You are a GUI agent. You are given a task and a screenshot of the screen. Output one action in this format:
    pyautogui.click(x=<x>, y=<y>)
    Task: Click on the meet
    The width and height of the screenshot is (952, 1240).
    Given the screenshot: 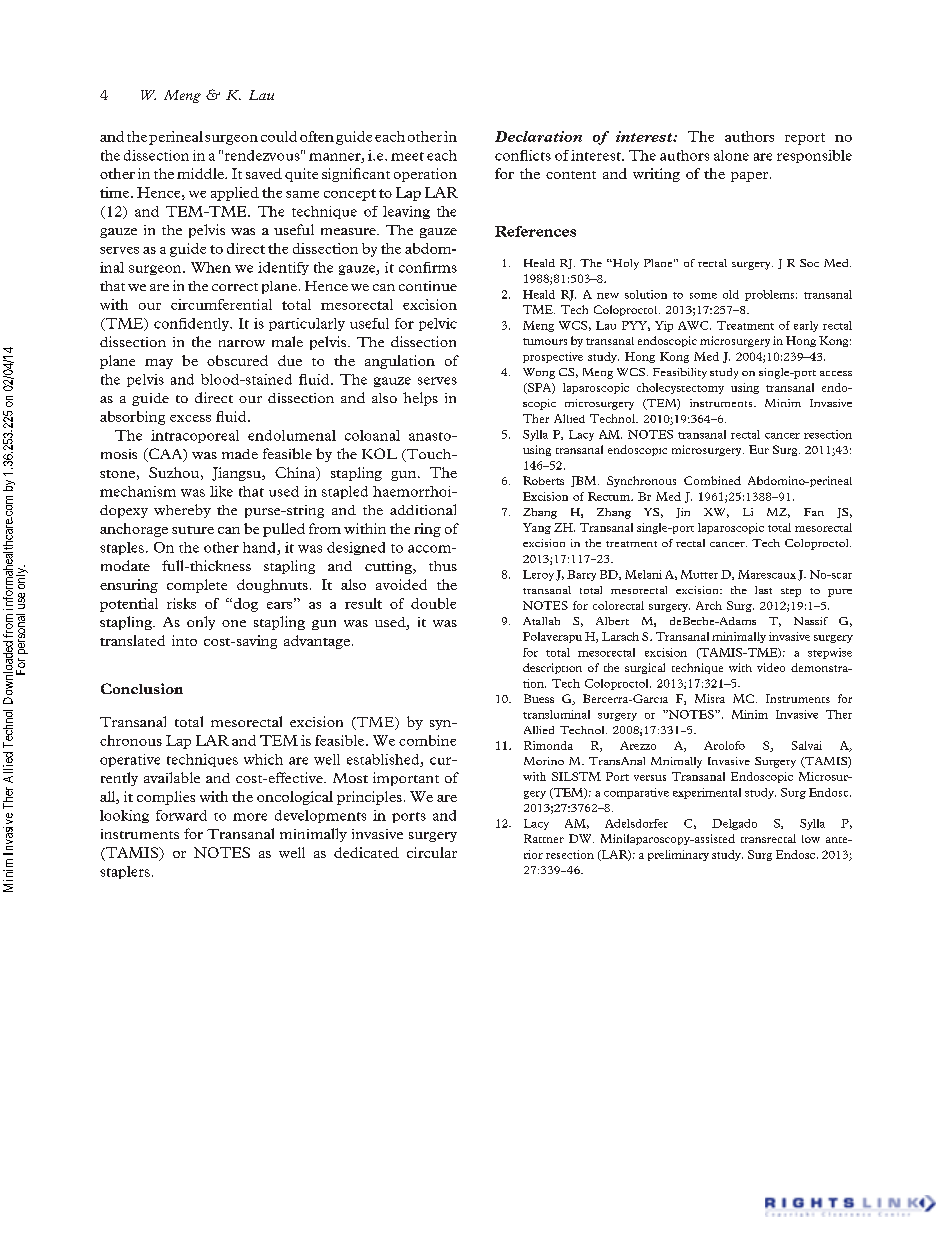 What is the action you would take?
    pyautogui.click(x=407, y=156)
